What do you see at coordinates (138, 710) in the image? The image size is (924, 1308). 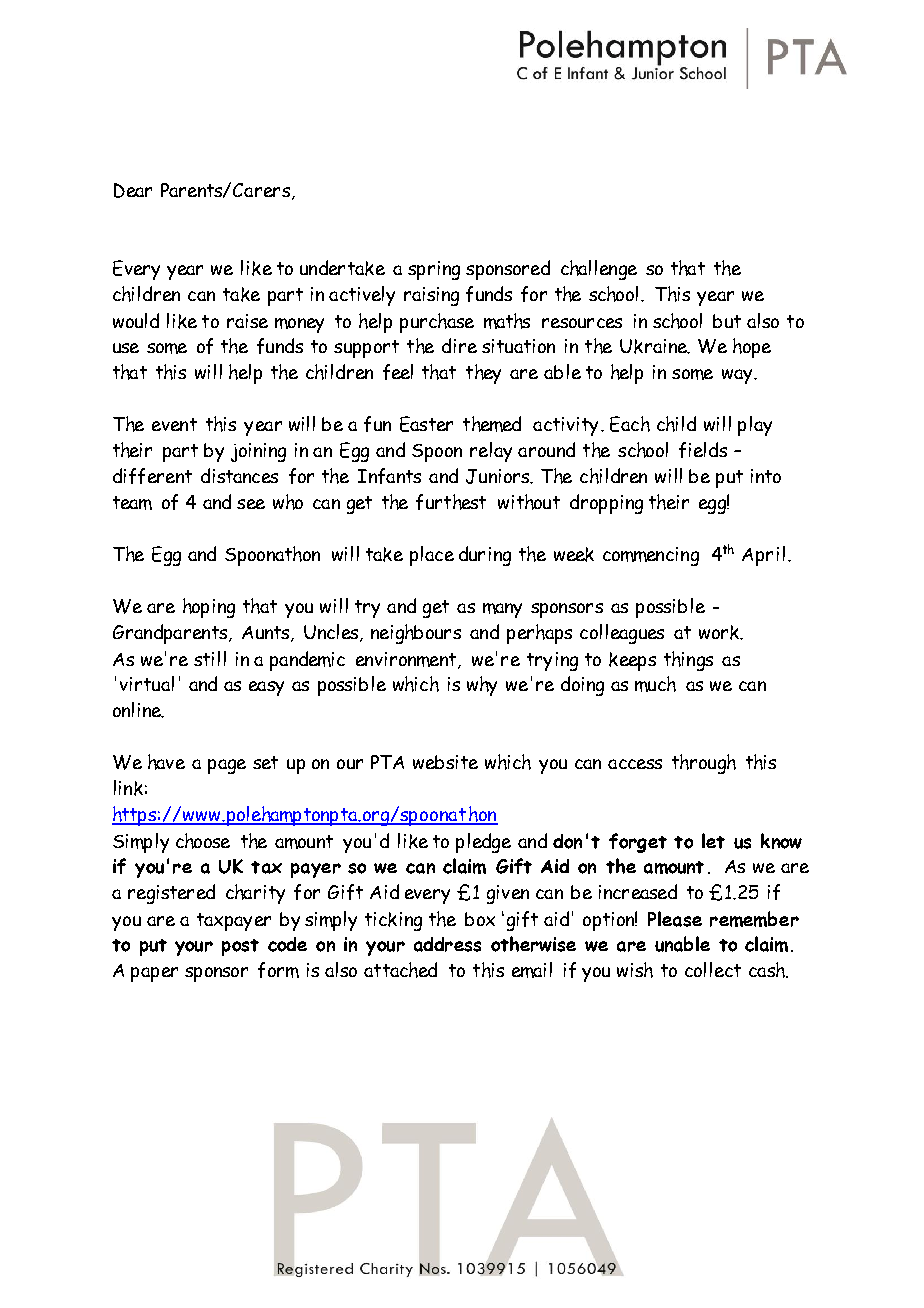 I see `online` at bounding box center [138, 710].
